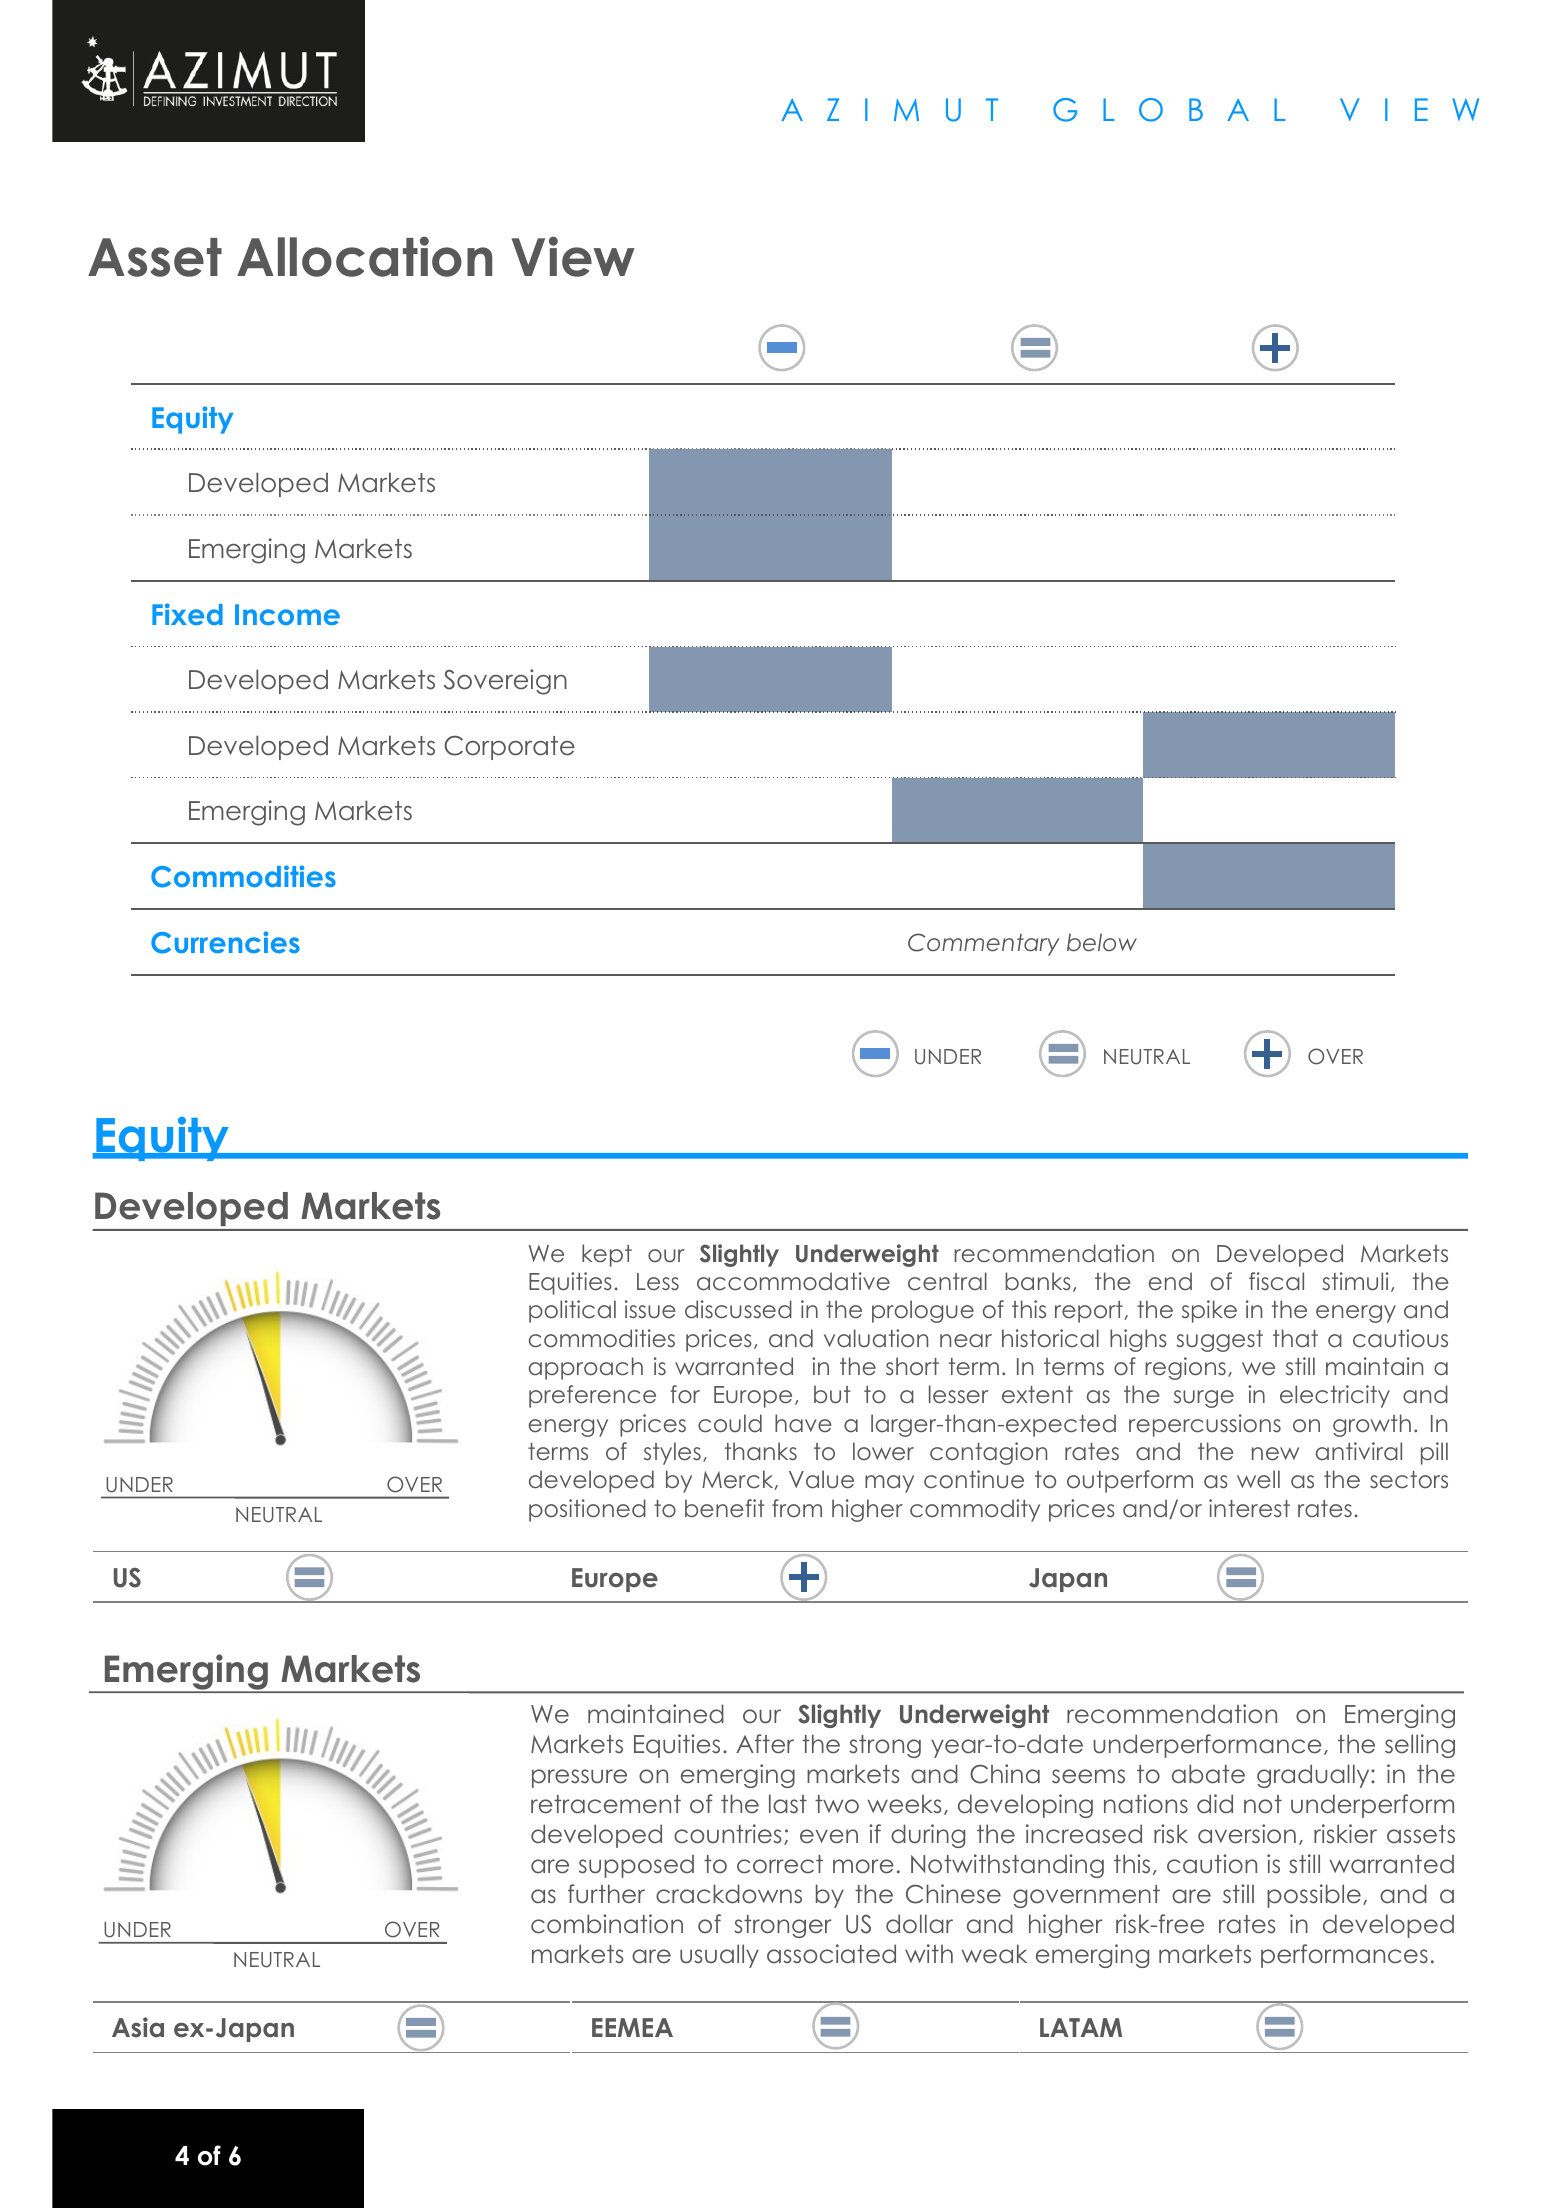 The height and width of the screenshot is (2208, 1561). I want to click on below, so click(1102, 942).
